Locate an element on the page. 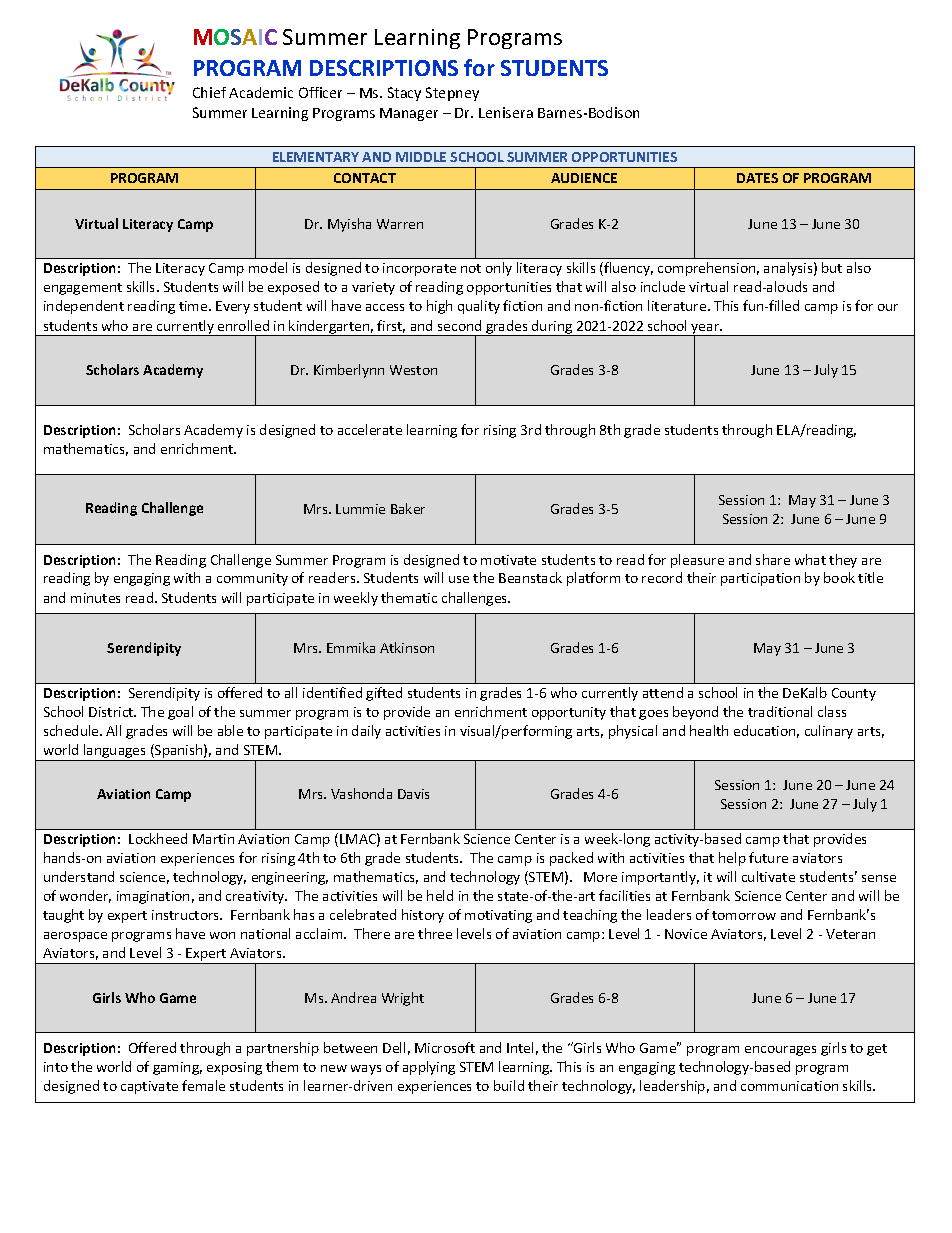 The width and height of the image is (952, 1233). Microsoft is located at coordinates (445, 1047).
